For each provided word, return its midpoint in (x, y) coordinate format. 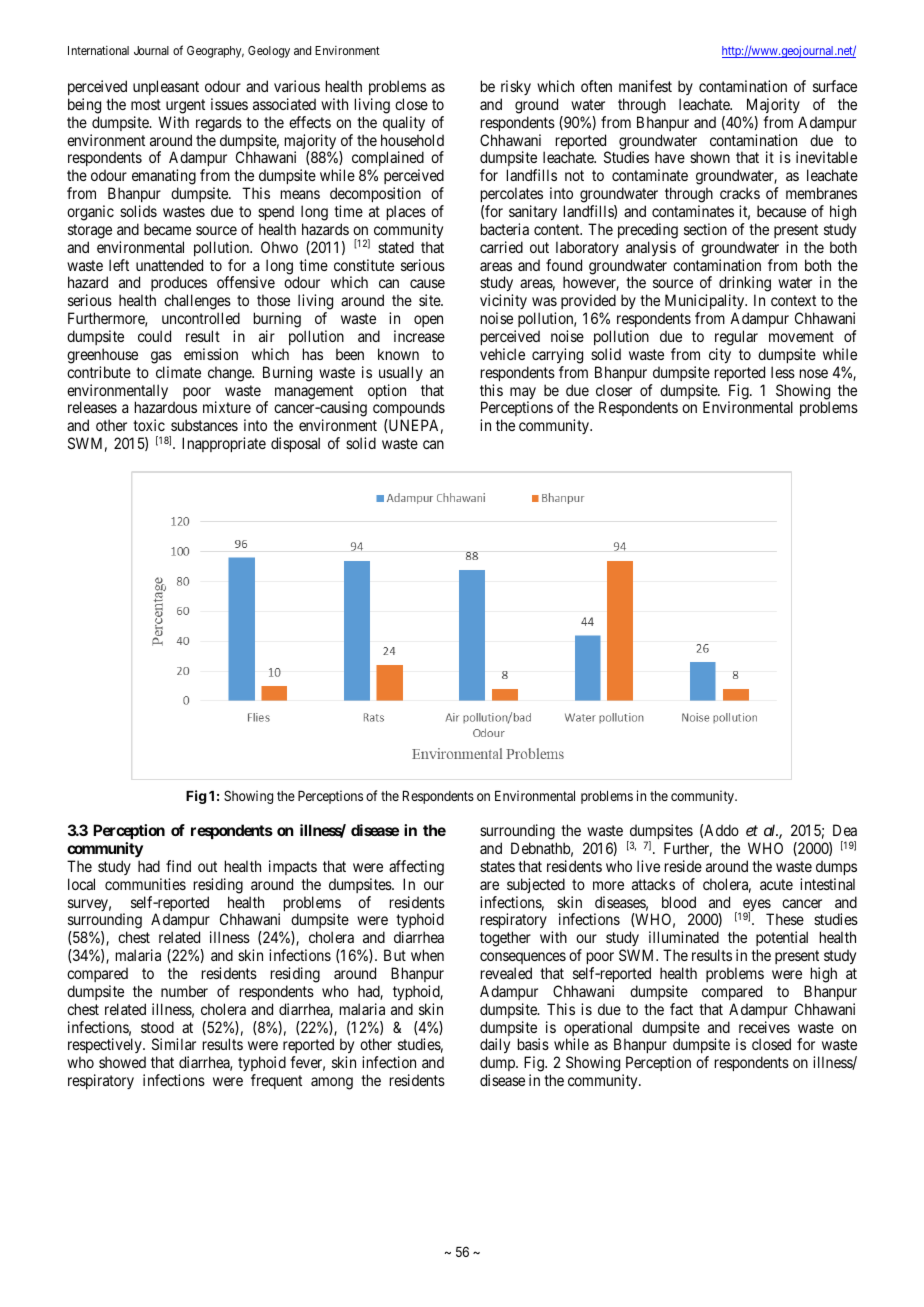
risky (516, 87)
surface (835, 86)
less (783, 372)
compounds (409, 410)
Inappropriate (224, 444)
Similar (174, 1044)
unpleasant (166, 87)
